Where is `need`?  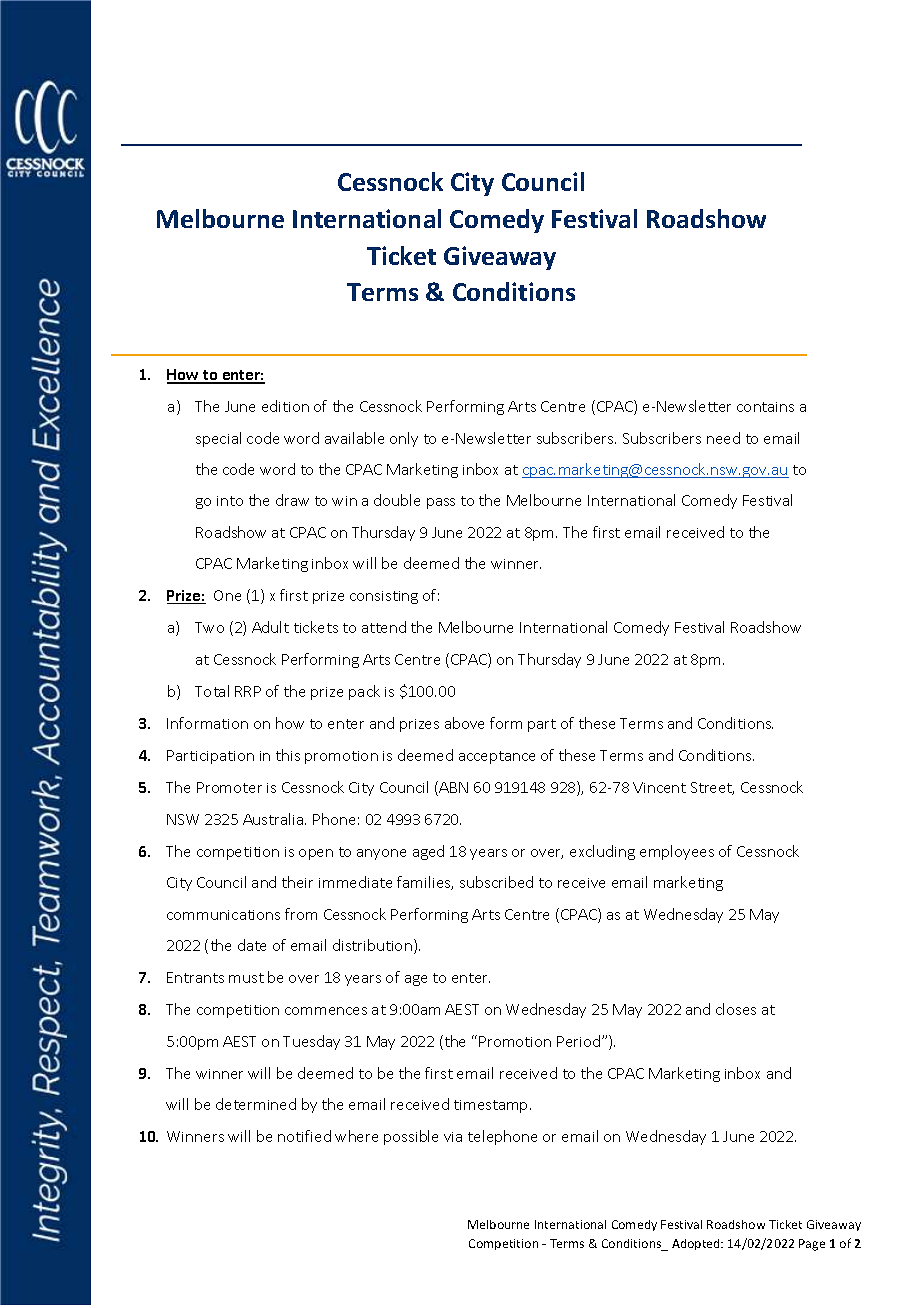
need is located at coordinates (723, 438).
